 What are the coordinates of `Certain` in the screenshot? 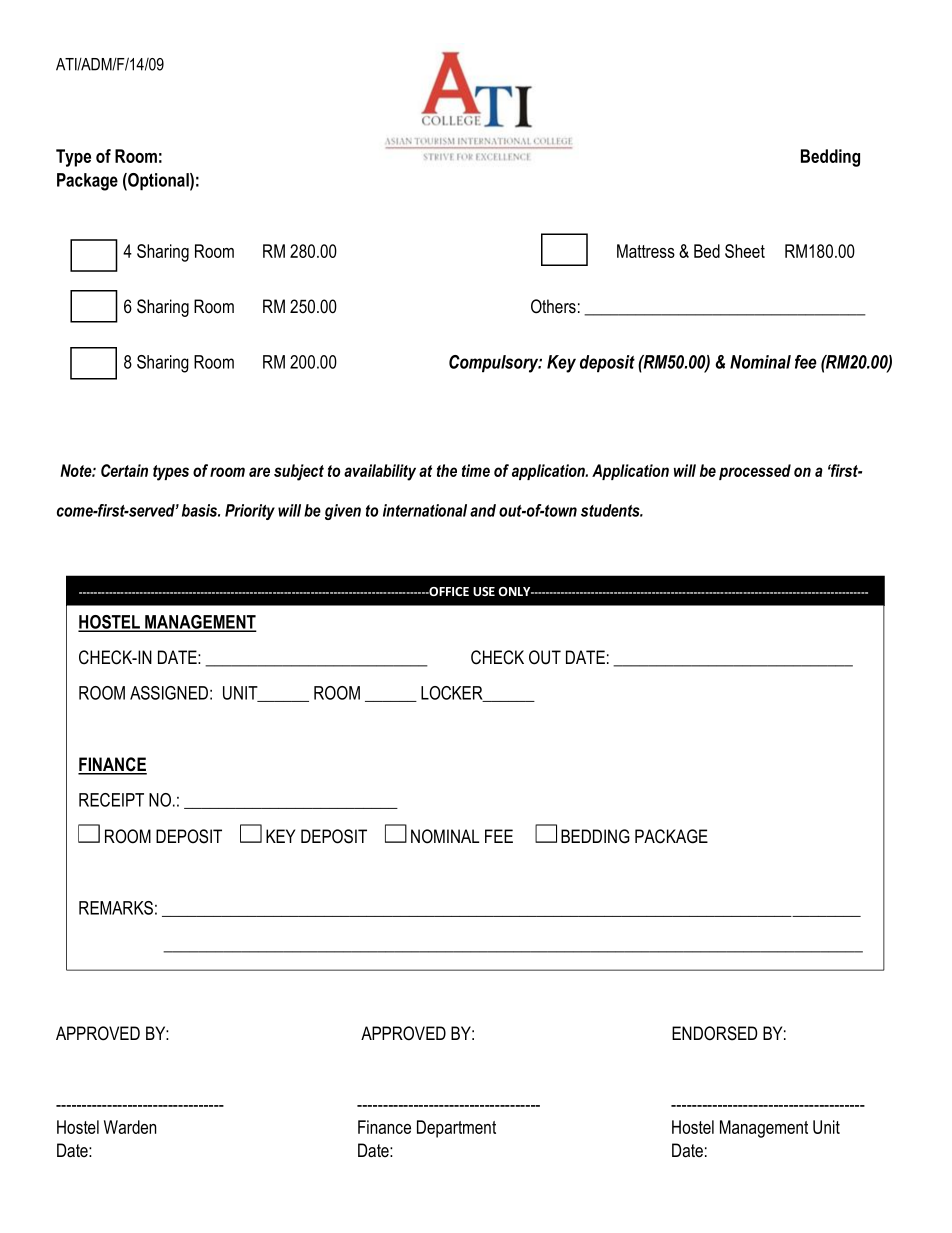 It's located at (124, 470).
